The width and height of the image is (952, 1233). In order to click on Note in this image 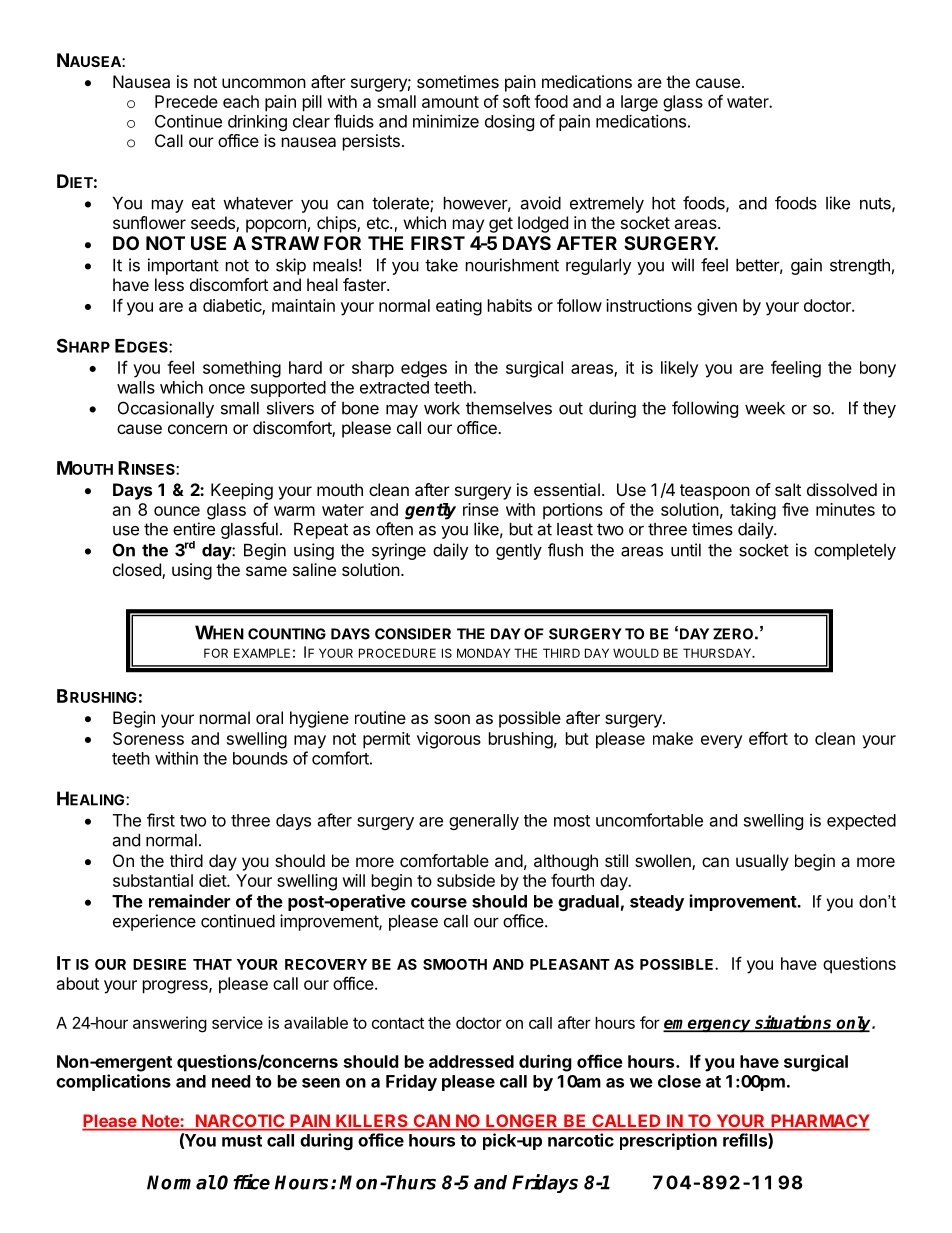, I will do `click(160, 1122)`.
